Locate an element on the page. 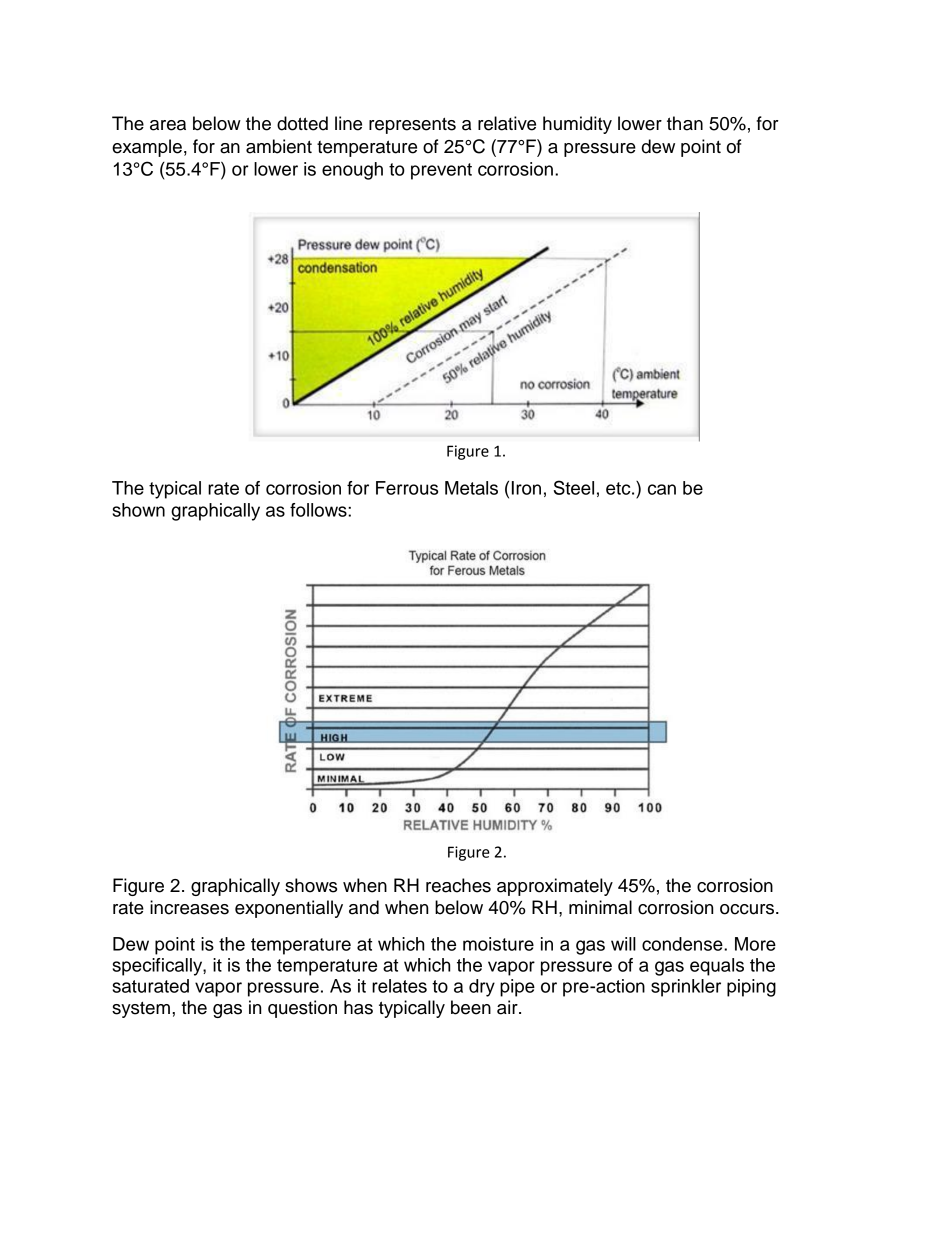 The height and width of the page is (1233, 952). Ferrous is located at coordinates (407, 488).
